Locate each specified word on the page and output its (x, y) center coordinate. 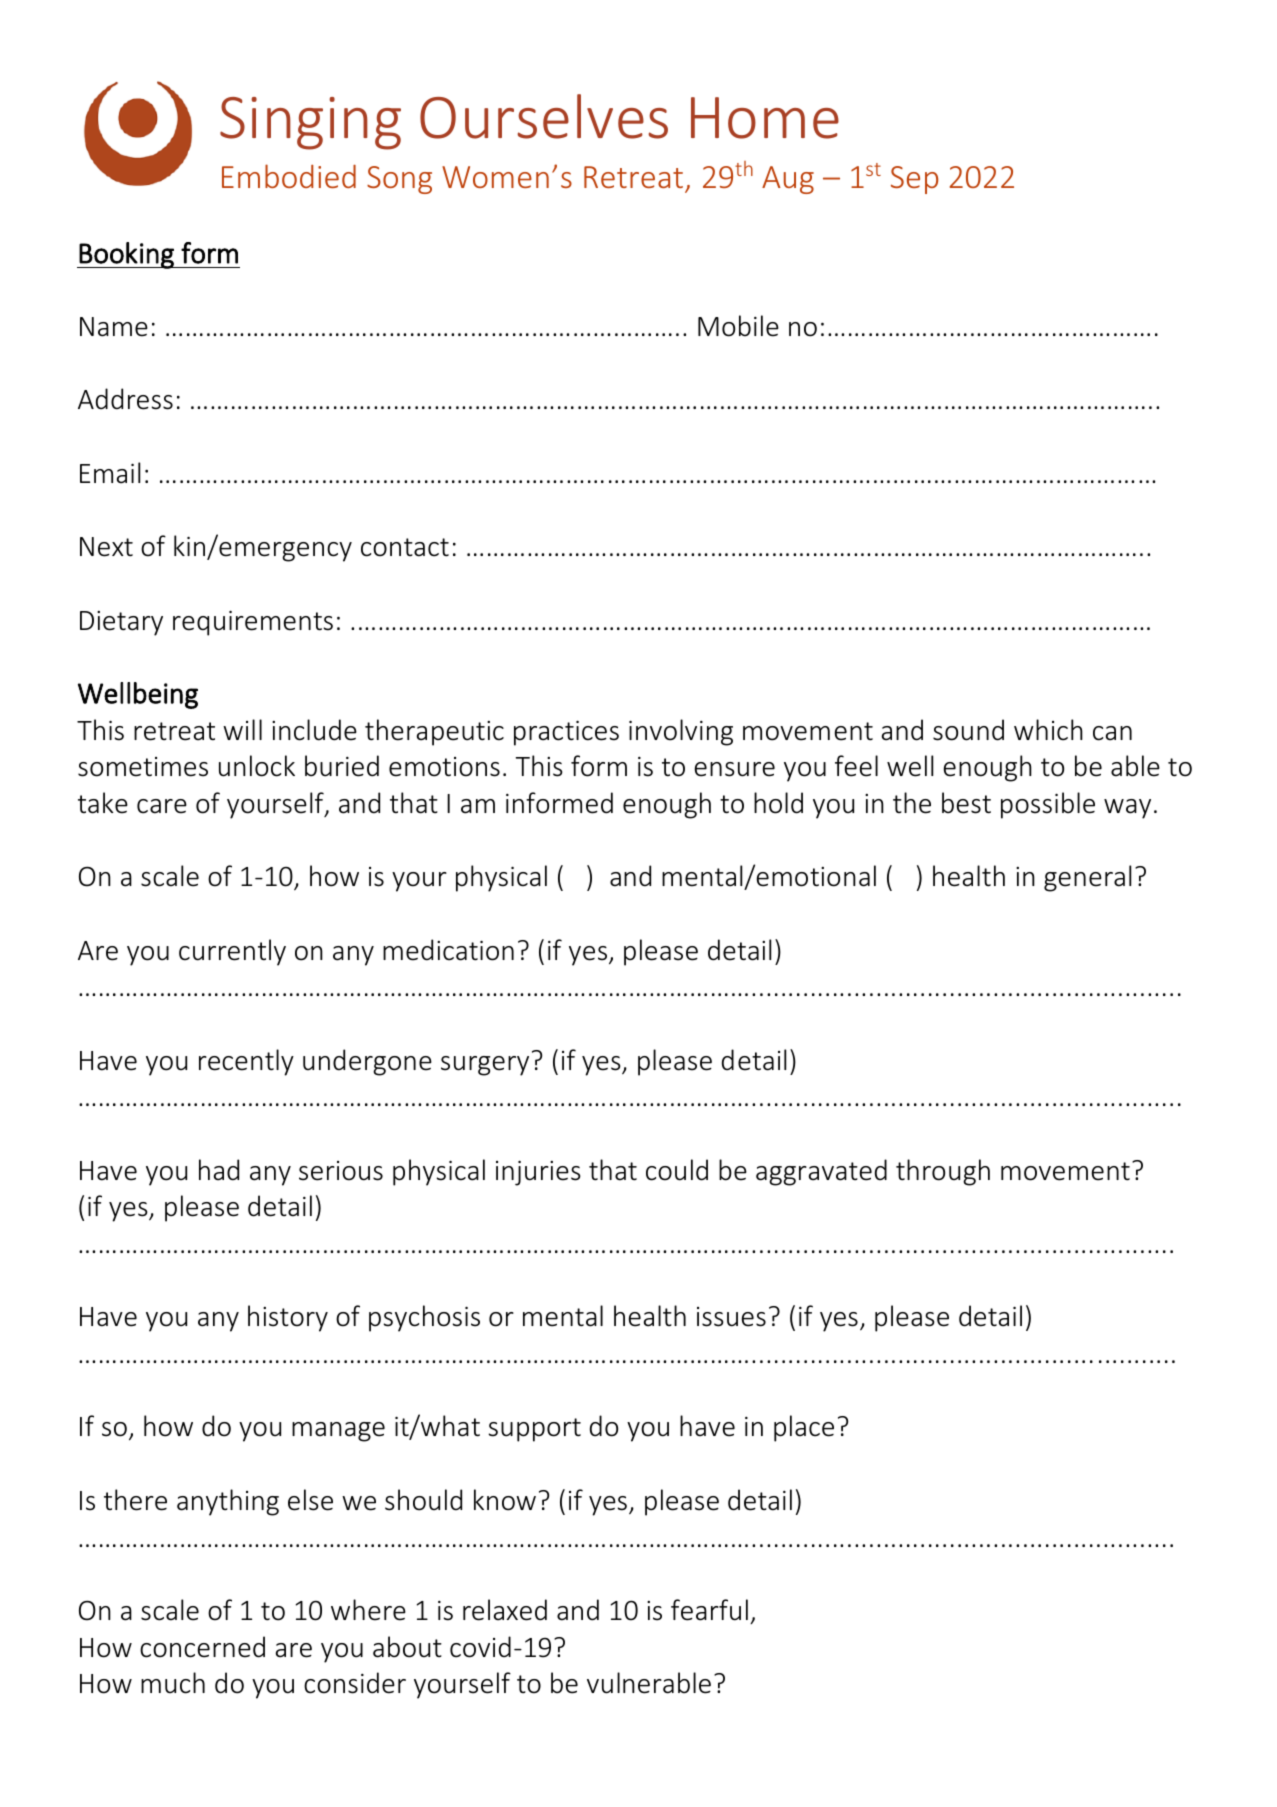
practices (566, 733)
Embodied (289, 176)
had (219, 1170)
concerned (202, 1647)
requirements (253, 623)
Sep (914, 180)
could (677, 1170)
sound (968, 730)
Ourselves (544, 116)
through (943, 1172)
